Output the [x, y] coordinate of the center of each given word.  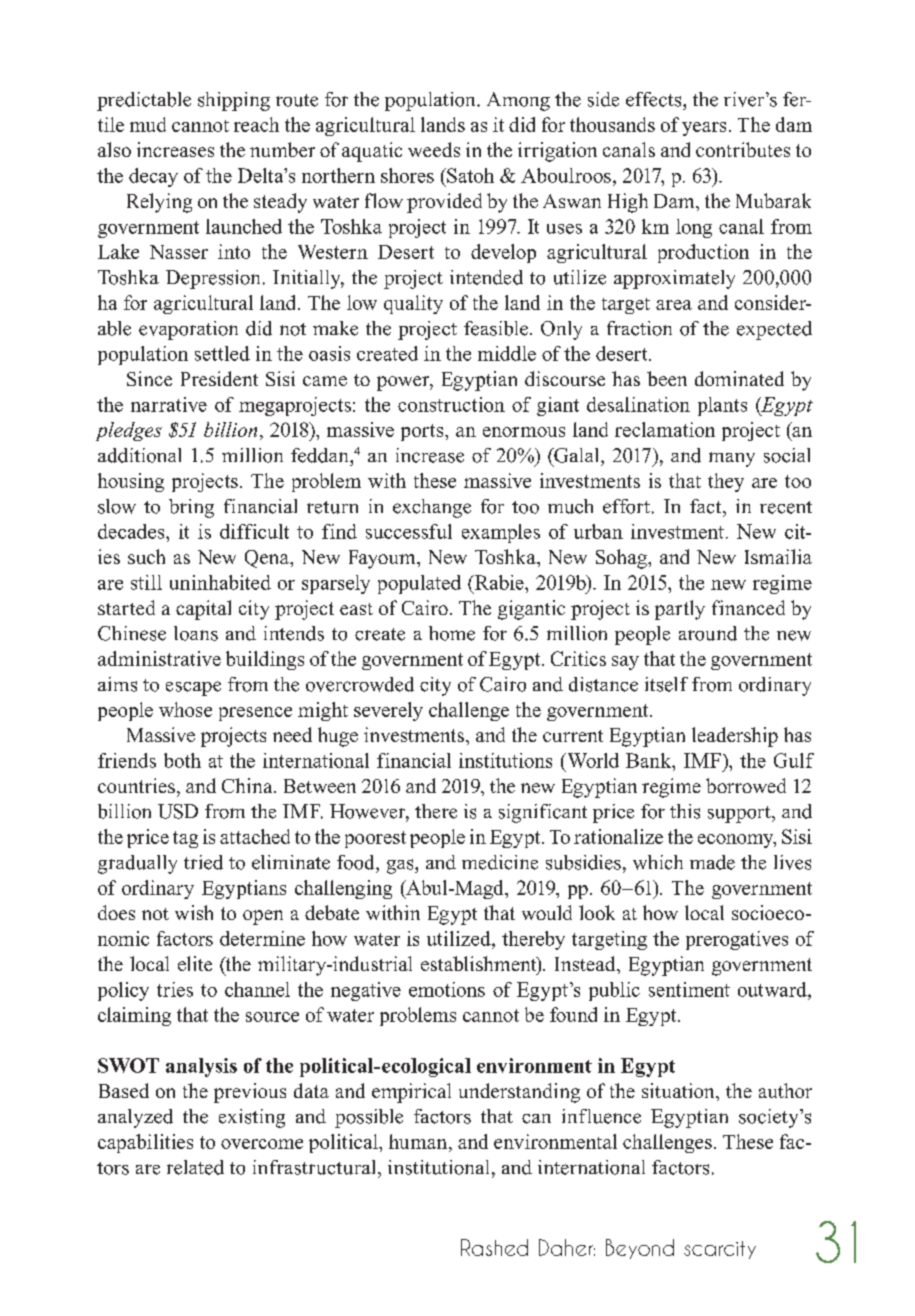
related [195, 1167]
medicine [500, 862]
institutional [438, 1167]
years [704, 129]
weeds [434, 149]
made [712, 862]
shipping [234, 101]
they [726, 482]
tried [203, 862]
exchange [432, 508]
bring [191, 508]
